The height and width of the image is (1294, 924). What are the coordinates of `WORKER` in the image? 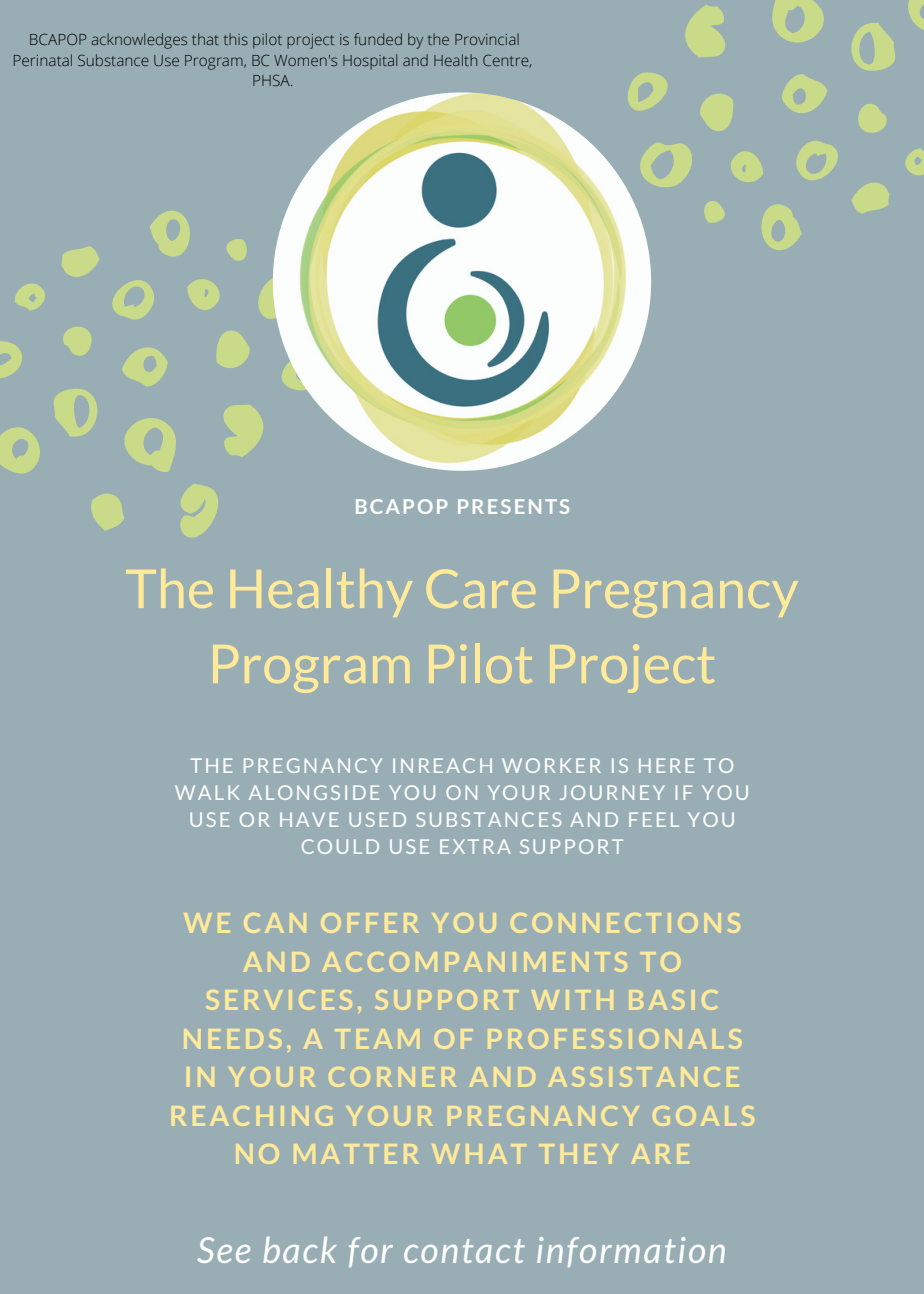 It's located at (551, 765).
